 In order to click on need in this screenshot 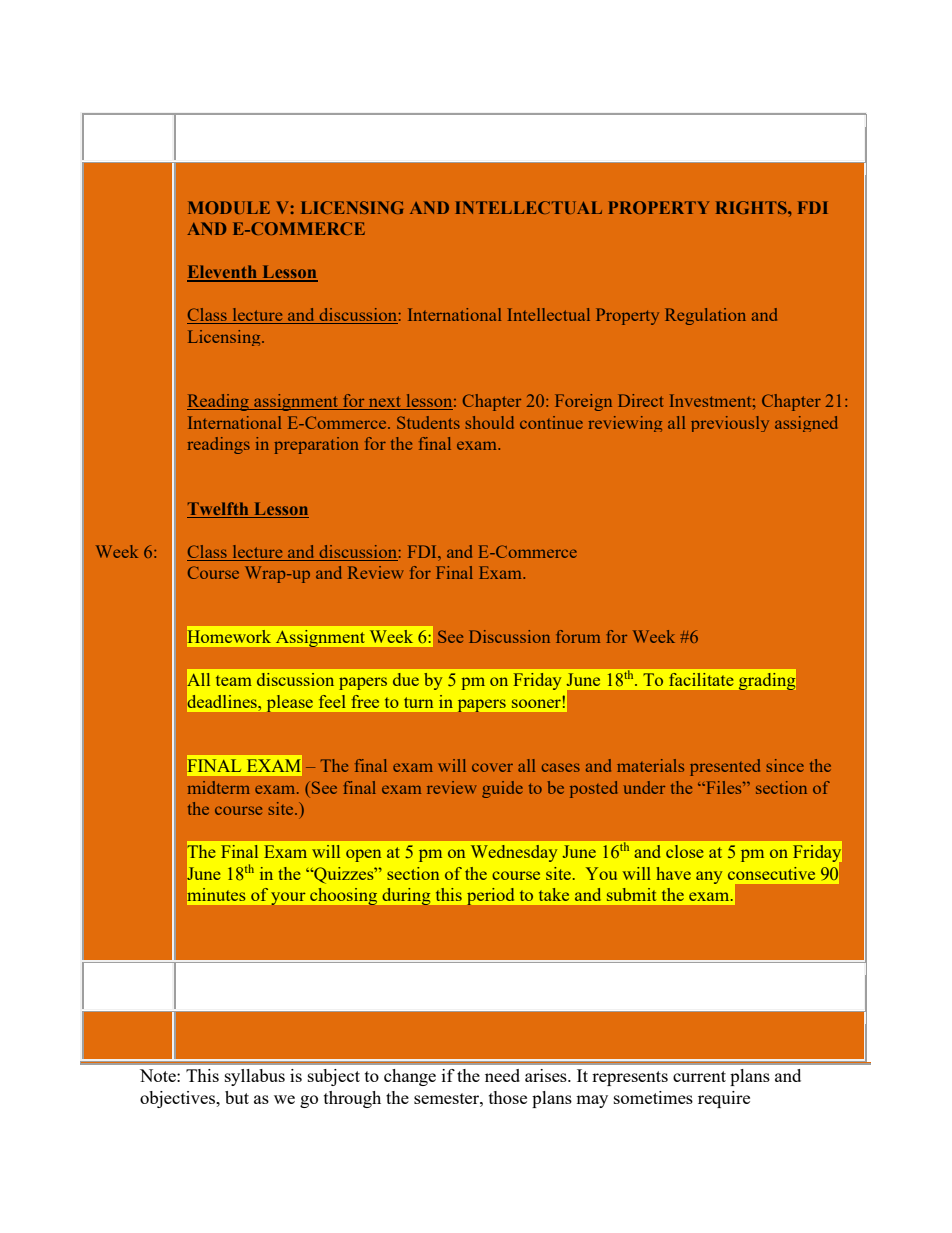, I will do `click(502, 1075)`.
